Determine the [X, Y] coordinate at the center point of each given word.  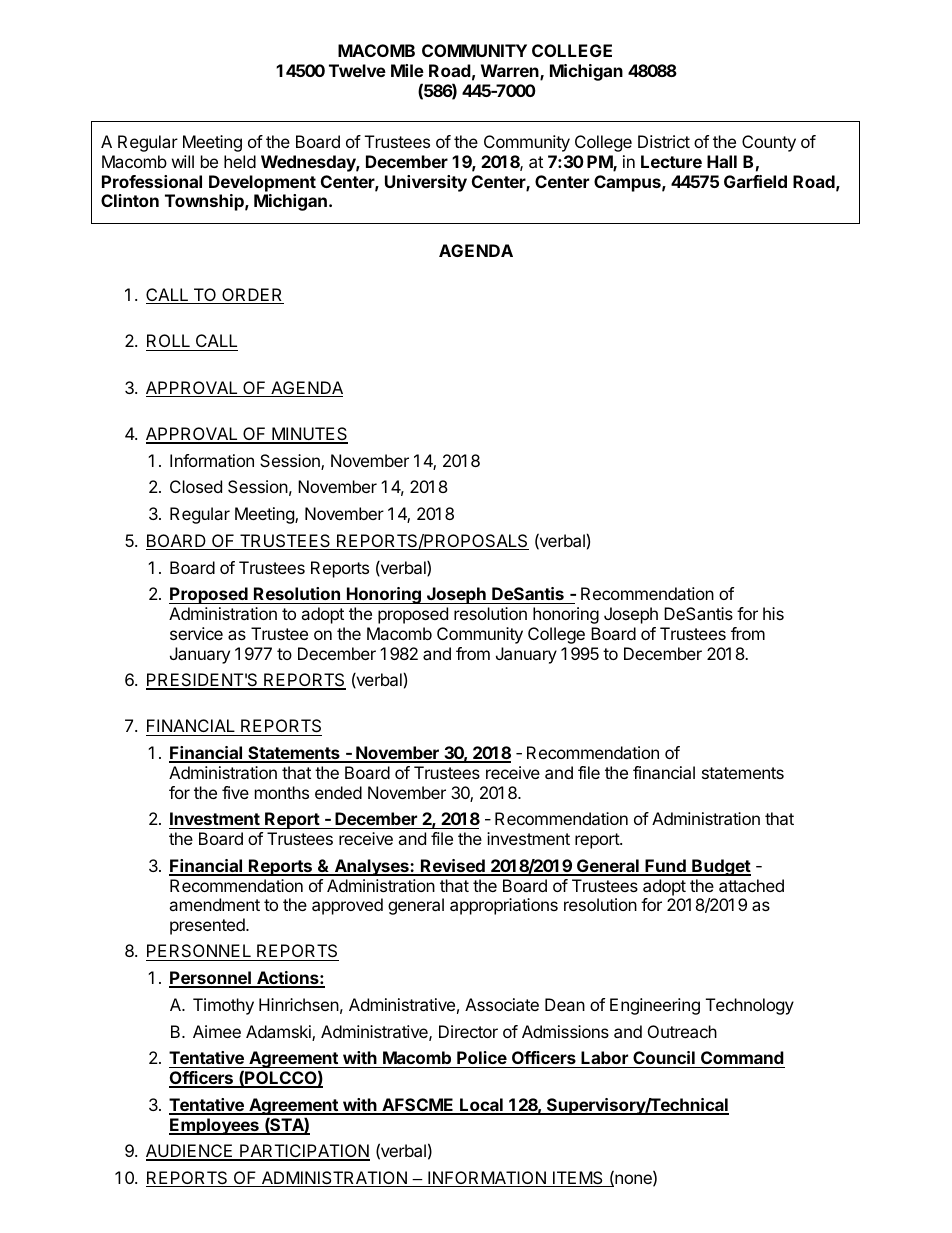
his [773, 613]
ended [338, 792]
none [633, 1180]
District [664, 141]
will [183, 161]
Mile [407, 70]
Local [481, 1106]
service [196, 633]
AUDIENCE [190, 1152]
